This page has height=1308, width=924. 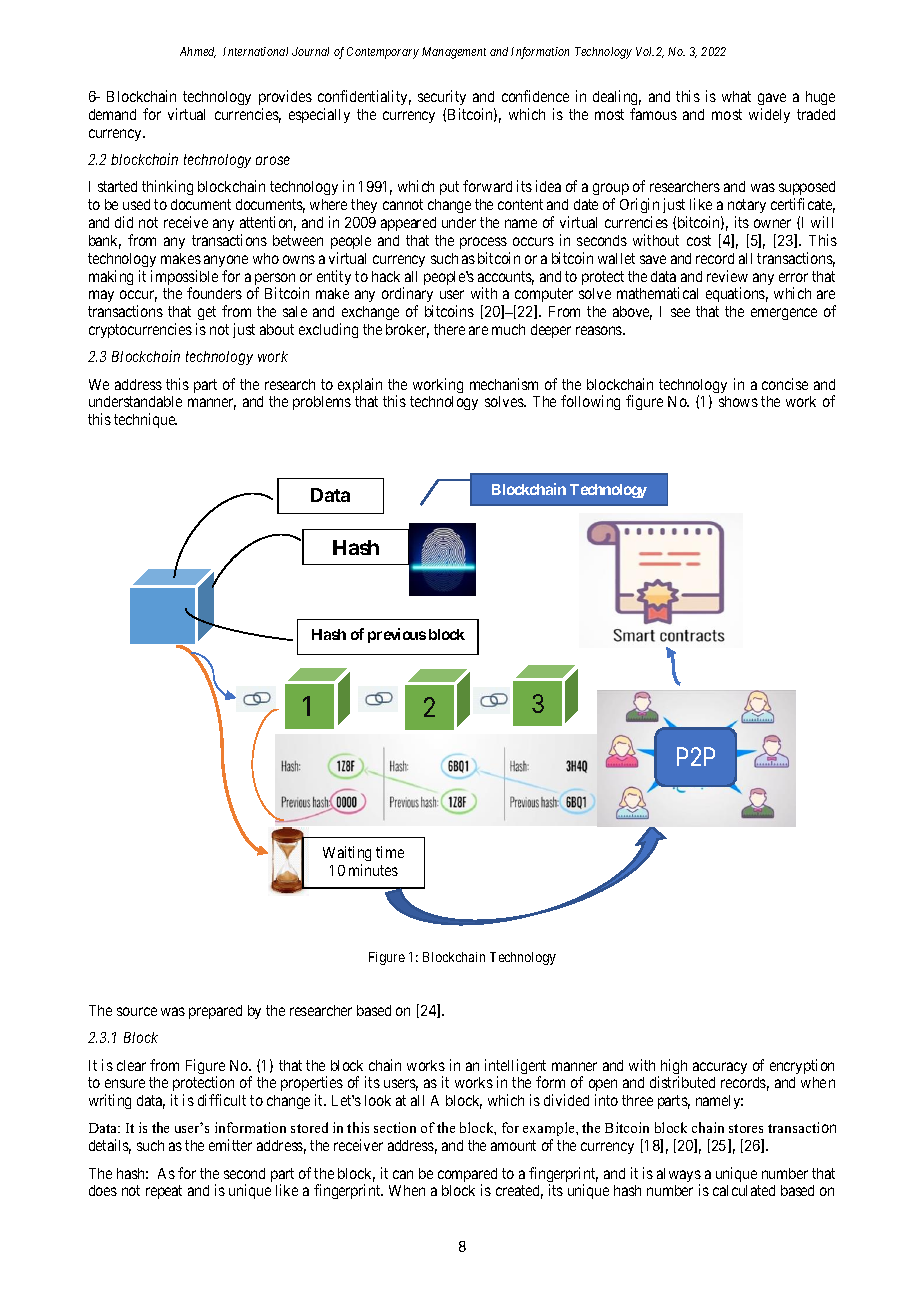 I want to click on shows, so click(x=738, y=401).
